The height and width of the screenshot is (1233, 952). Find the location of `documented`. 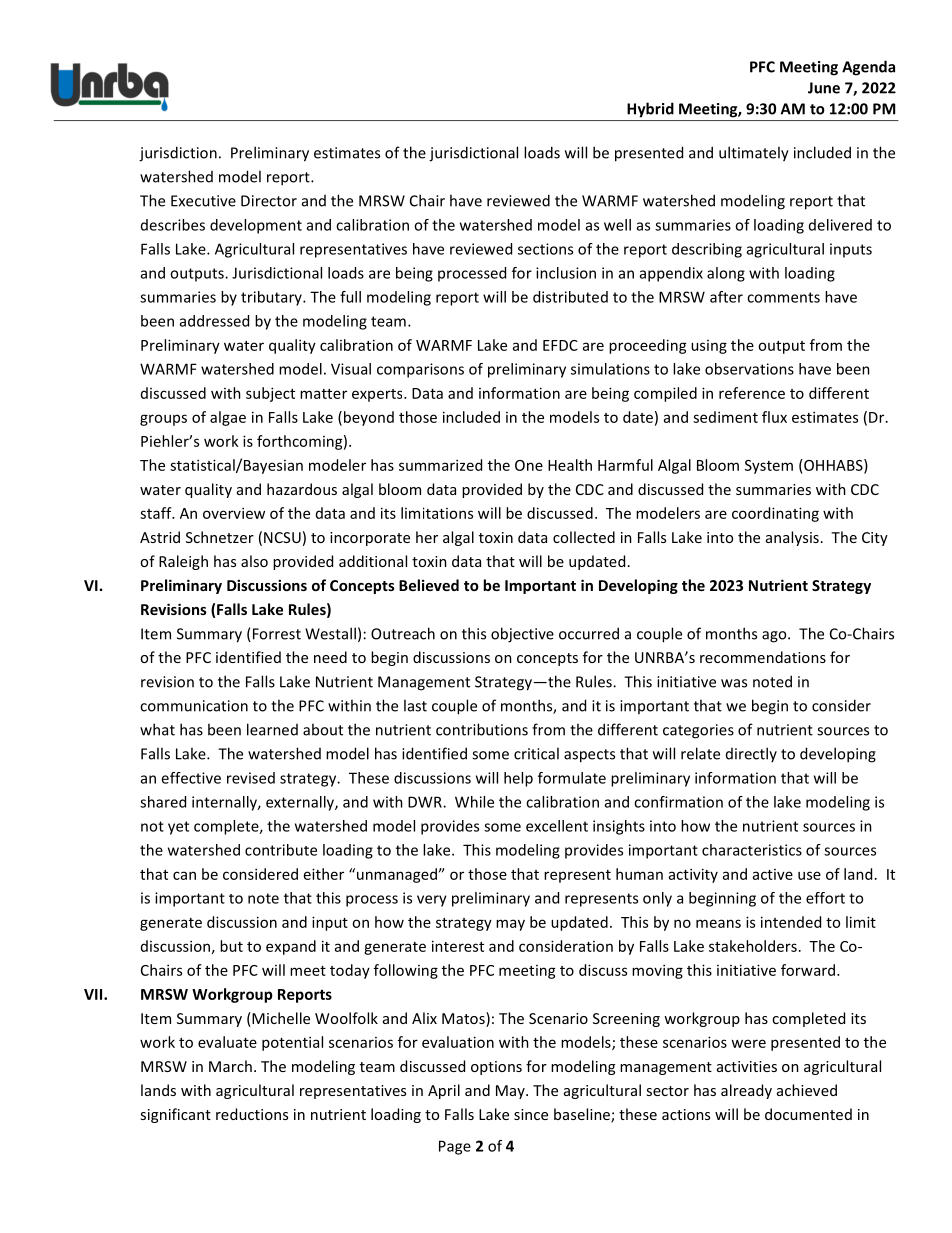

documented is located at coordinates (808, 1114).
